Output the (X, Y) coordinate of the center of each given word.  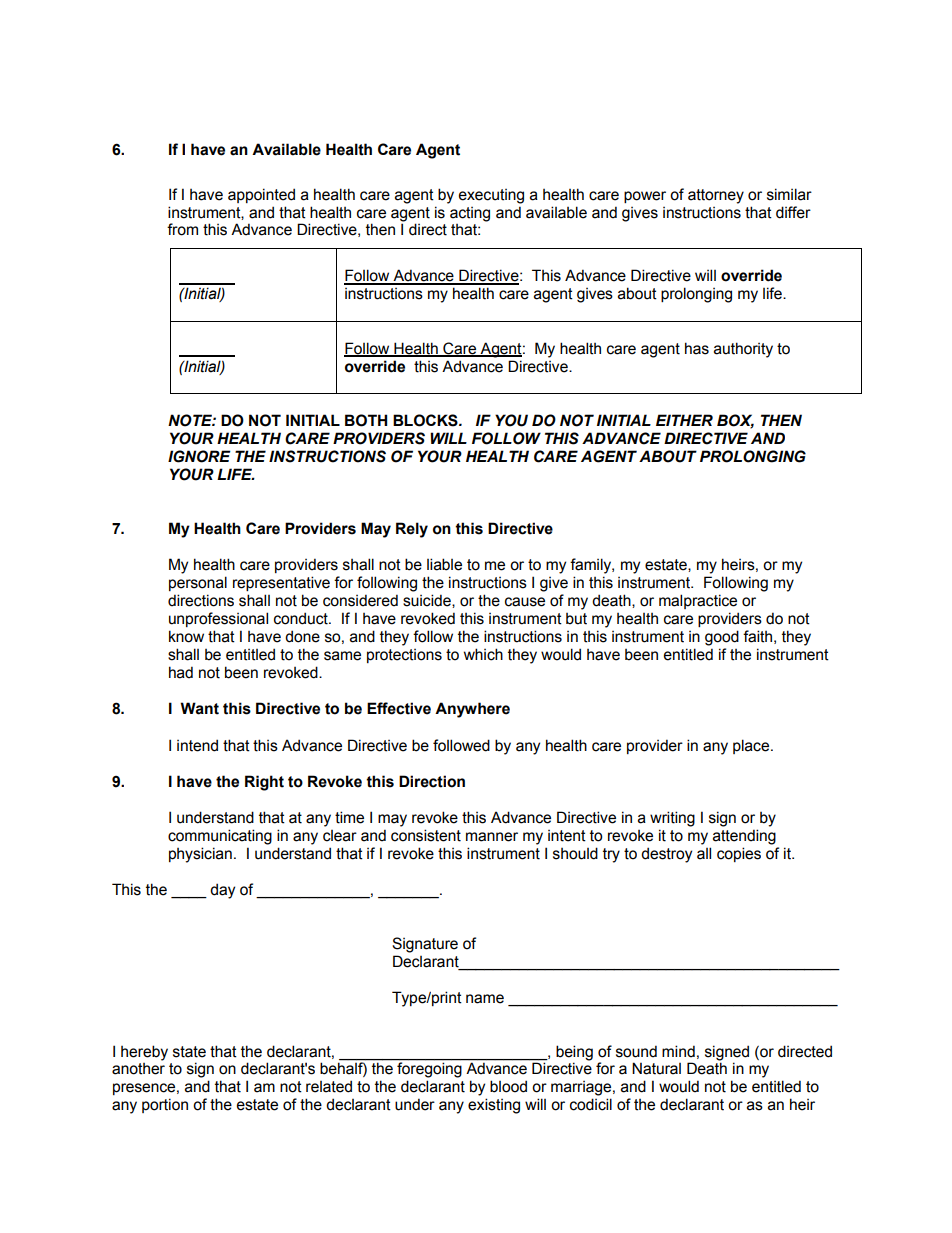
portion (165, 1105)
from (182, 229)
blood (508, 1086)
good (722, 638)
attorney (716, 196)
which (483, 654)
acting (470, 214)
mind (678, 1051)
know (186, 636)
